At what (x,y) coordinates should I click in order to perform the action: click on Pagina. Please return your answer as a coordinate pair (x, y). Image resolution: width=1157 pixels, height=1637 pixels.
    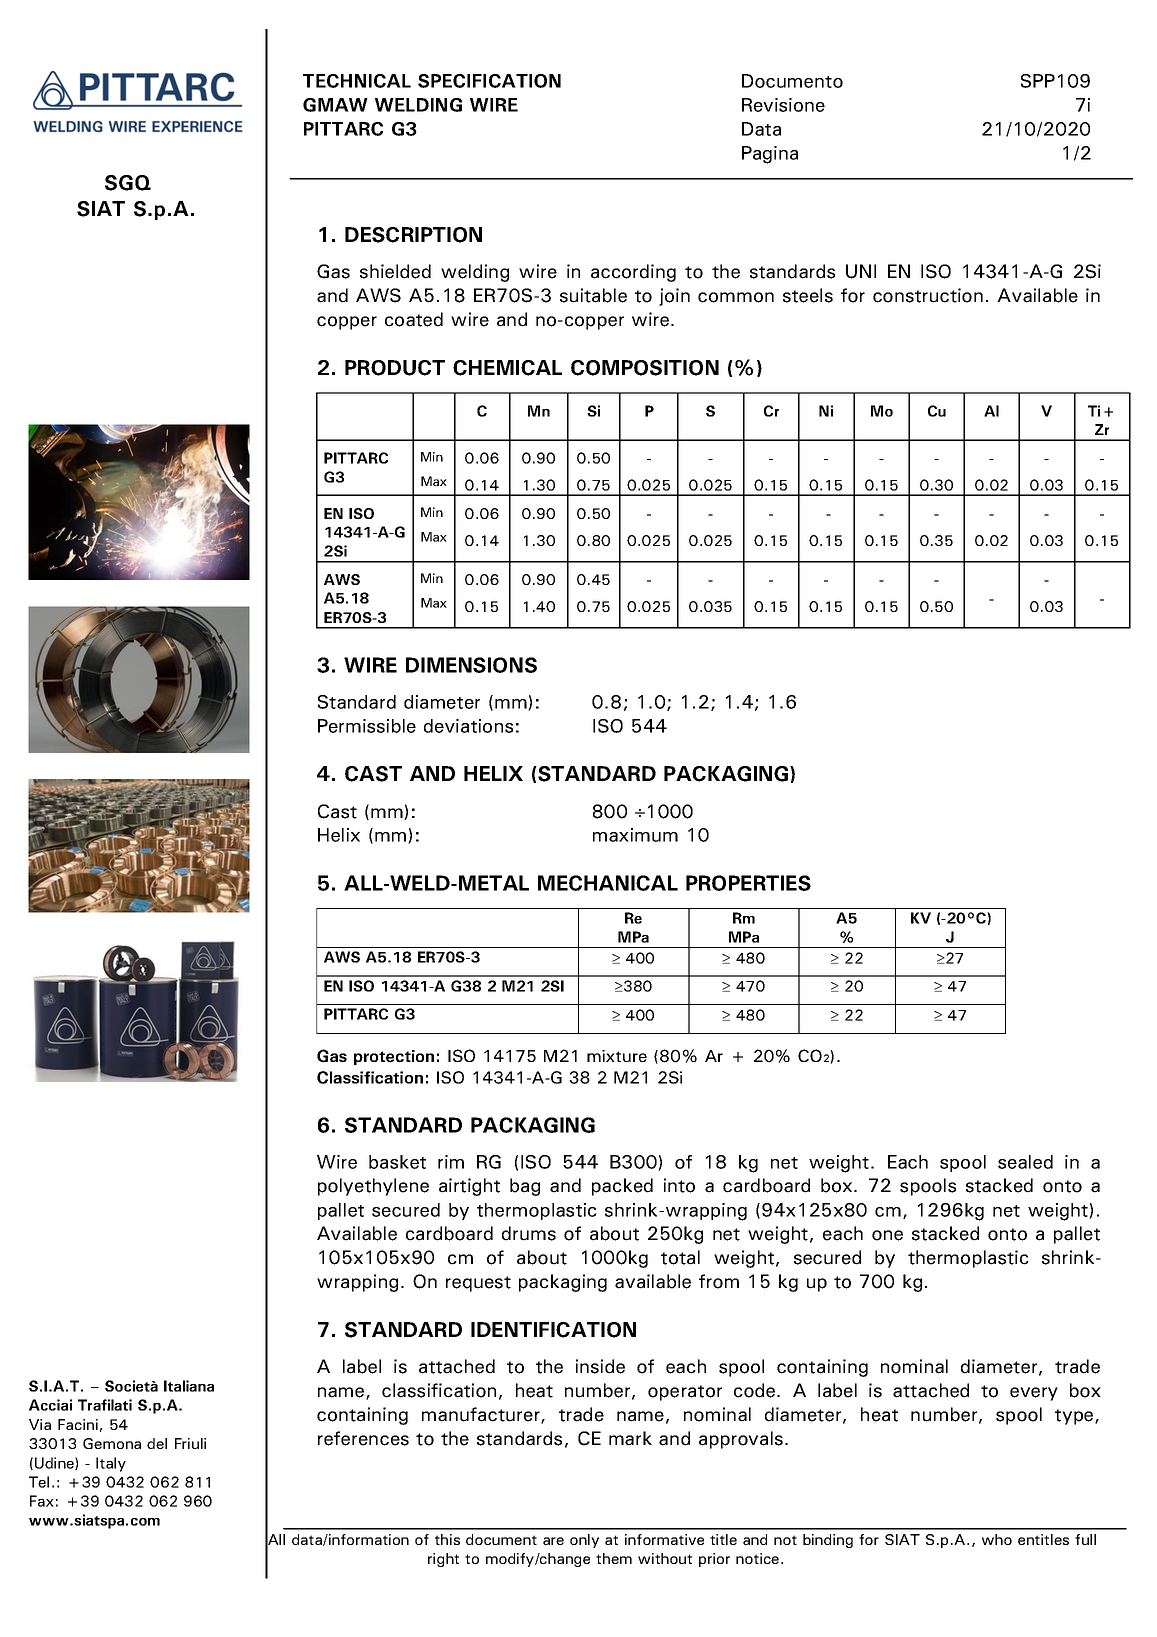
    Looking at the image, I should click on (770, 155).
